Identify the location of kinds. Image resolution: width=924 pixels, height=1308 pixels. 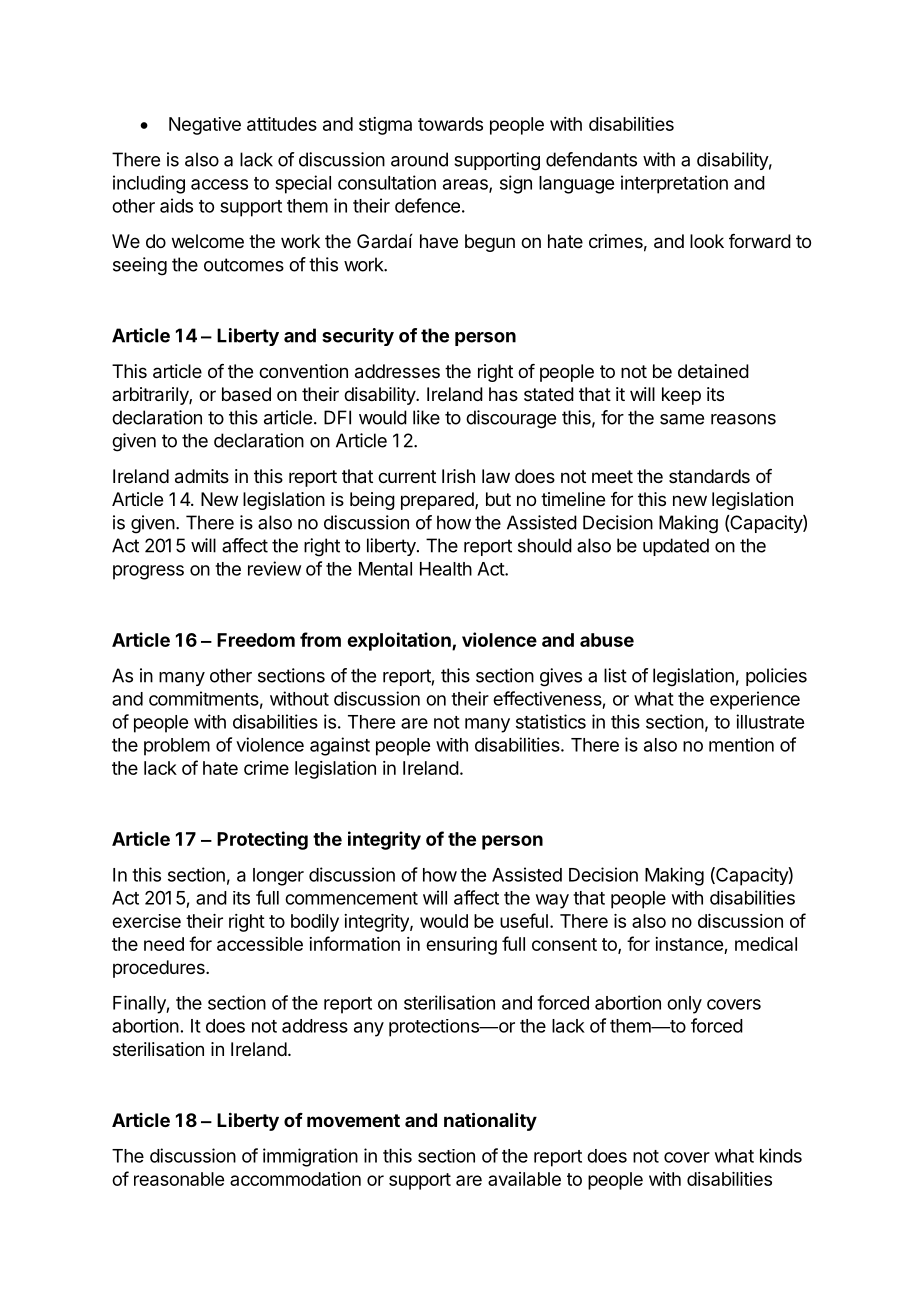
(781, 1155).
